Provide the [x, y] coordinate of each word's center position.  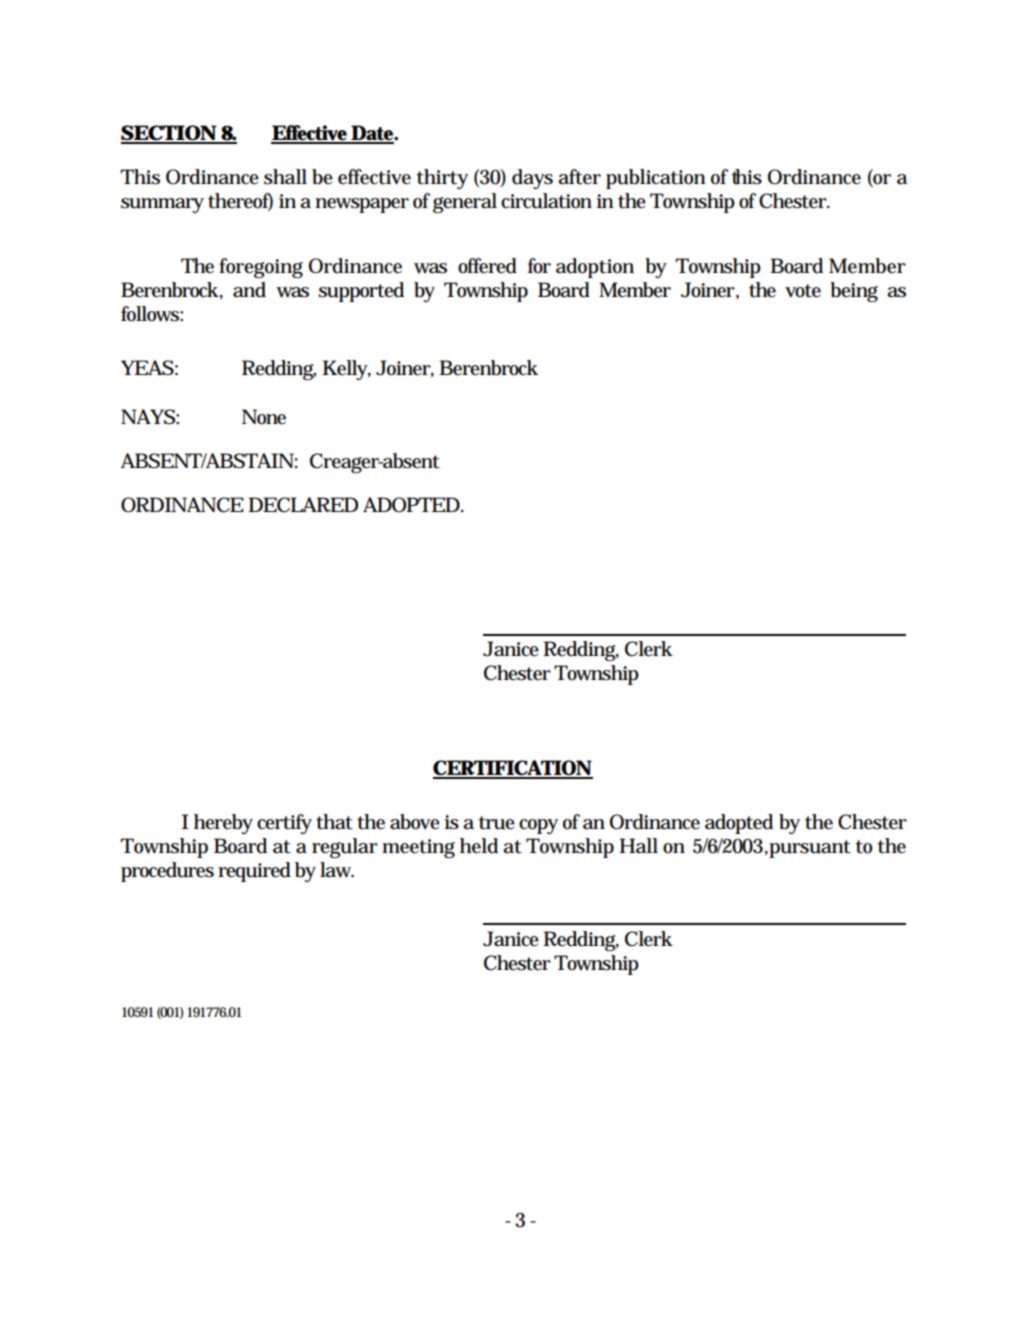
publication [655, 179]
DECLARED [303, 505]
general [465, 203]
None [264, 417]
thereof [240, 201]
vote [803, 291]
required [254, 872]
